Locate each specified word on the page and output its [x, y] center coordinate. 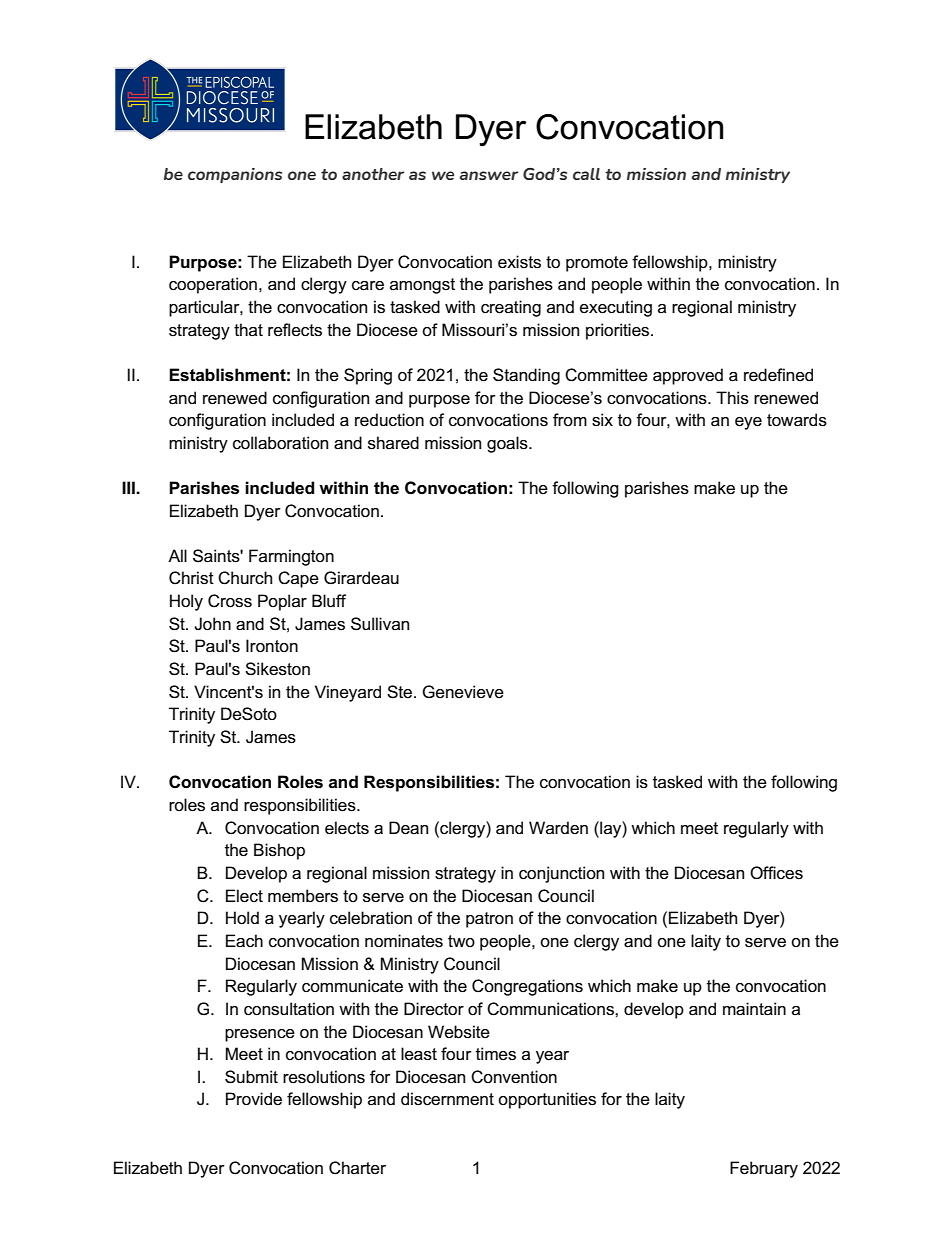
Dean [408, 828]
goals [508, 444]
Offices [776, 873]
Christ [191, 578]
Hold [242, 918]
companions [235, 175]
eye [748, 423]
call [586, 174]
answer [488, 175]
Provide [254, 1099]
